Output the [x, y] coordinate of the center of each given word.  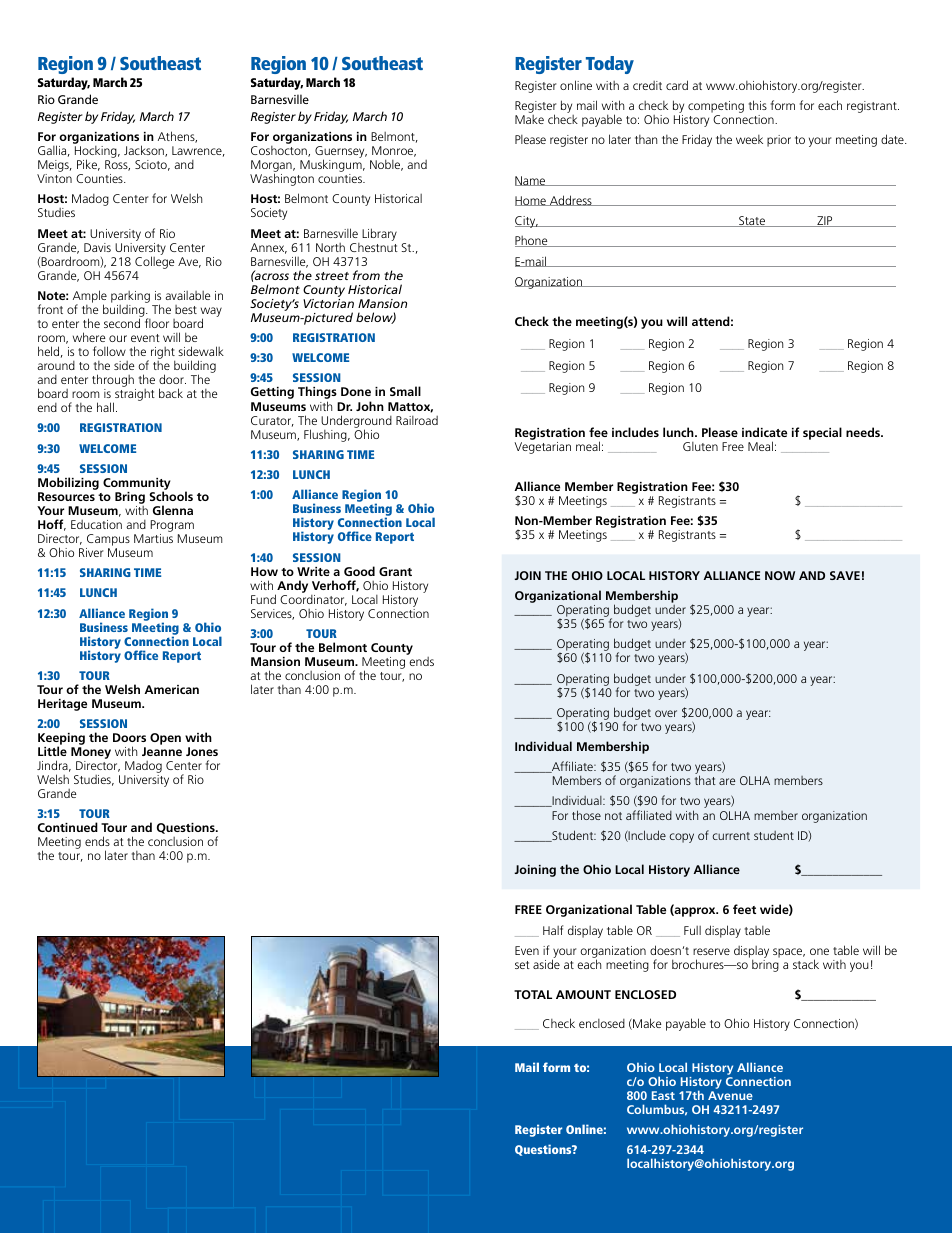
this [758, 105]
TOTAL [533, 994]
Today [610, 65]
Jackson [145, 151]
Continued [68, 827]
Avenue [730, 1095]
